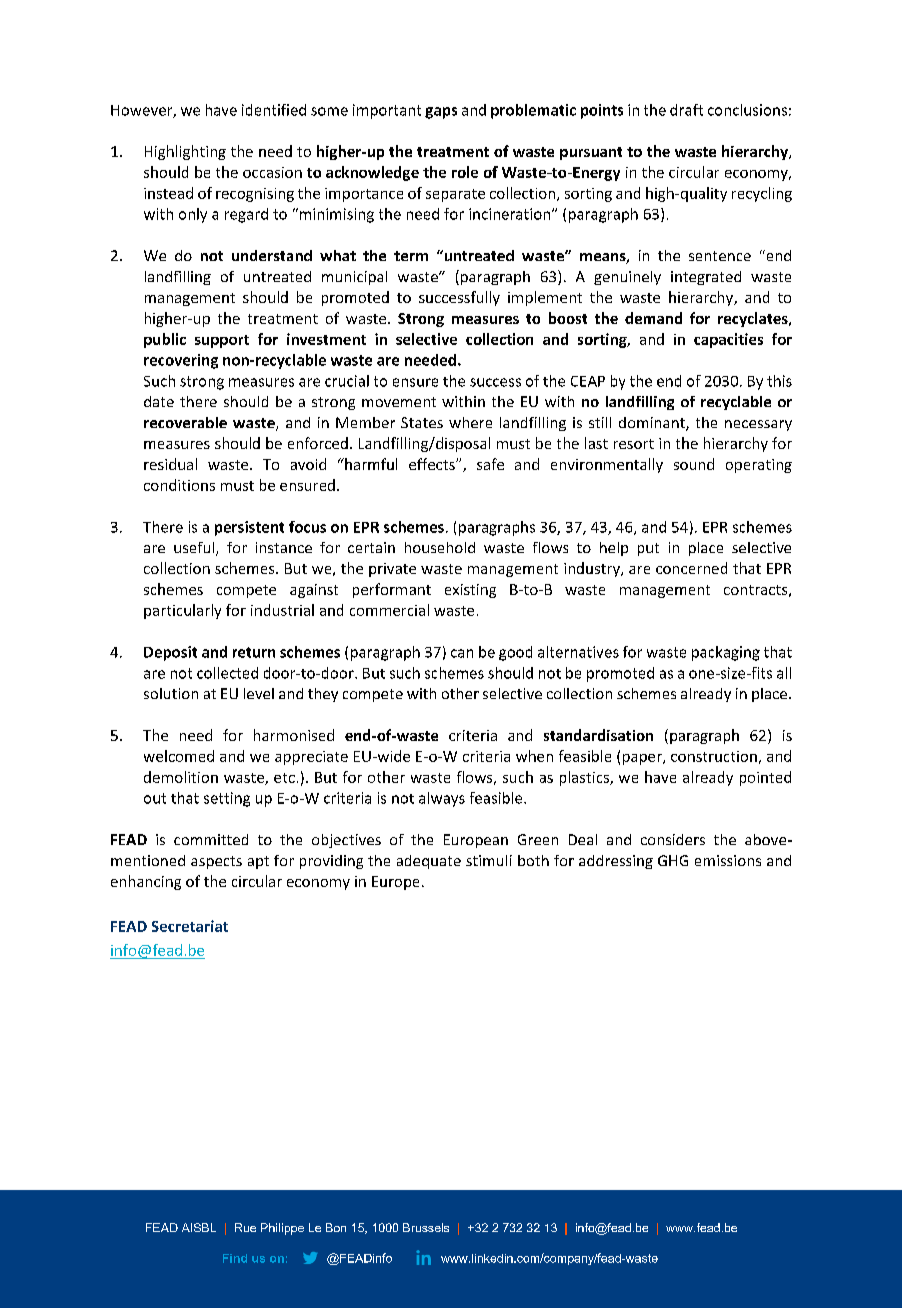 The width and height of the document is (924, 1308). I want to click on occasion, so click(272, 172).
